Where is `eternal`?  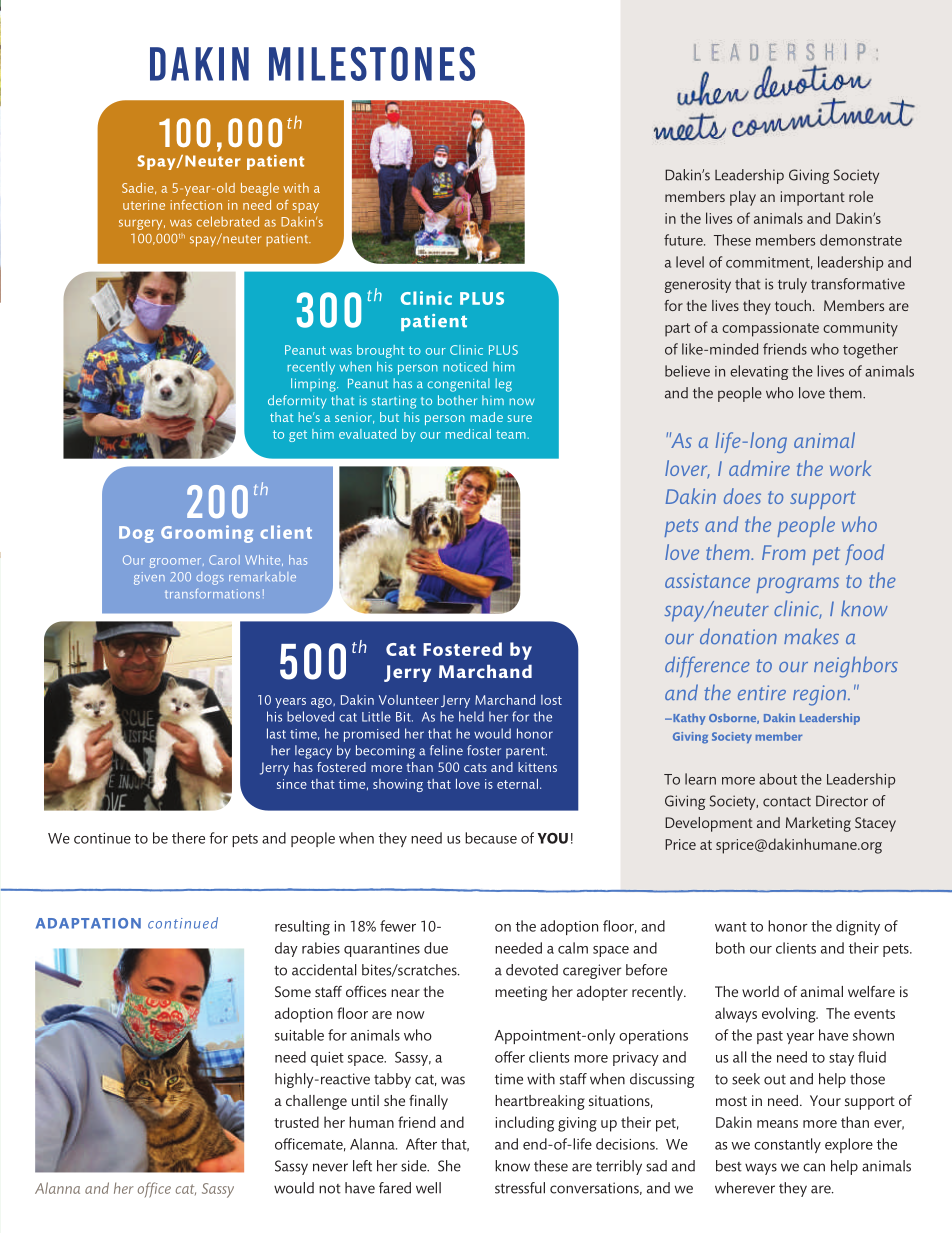
eternal is located at coordinates (517, 784).
